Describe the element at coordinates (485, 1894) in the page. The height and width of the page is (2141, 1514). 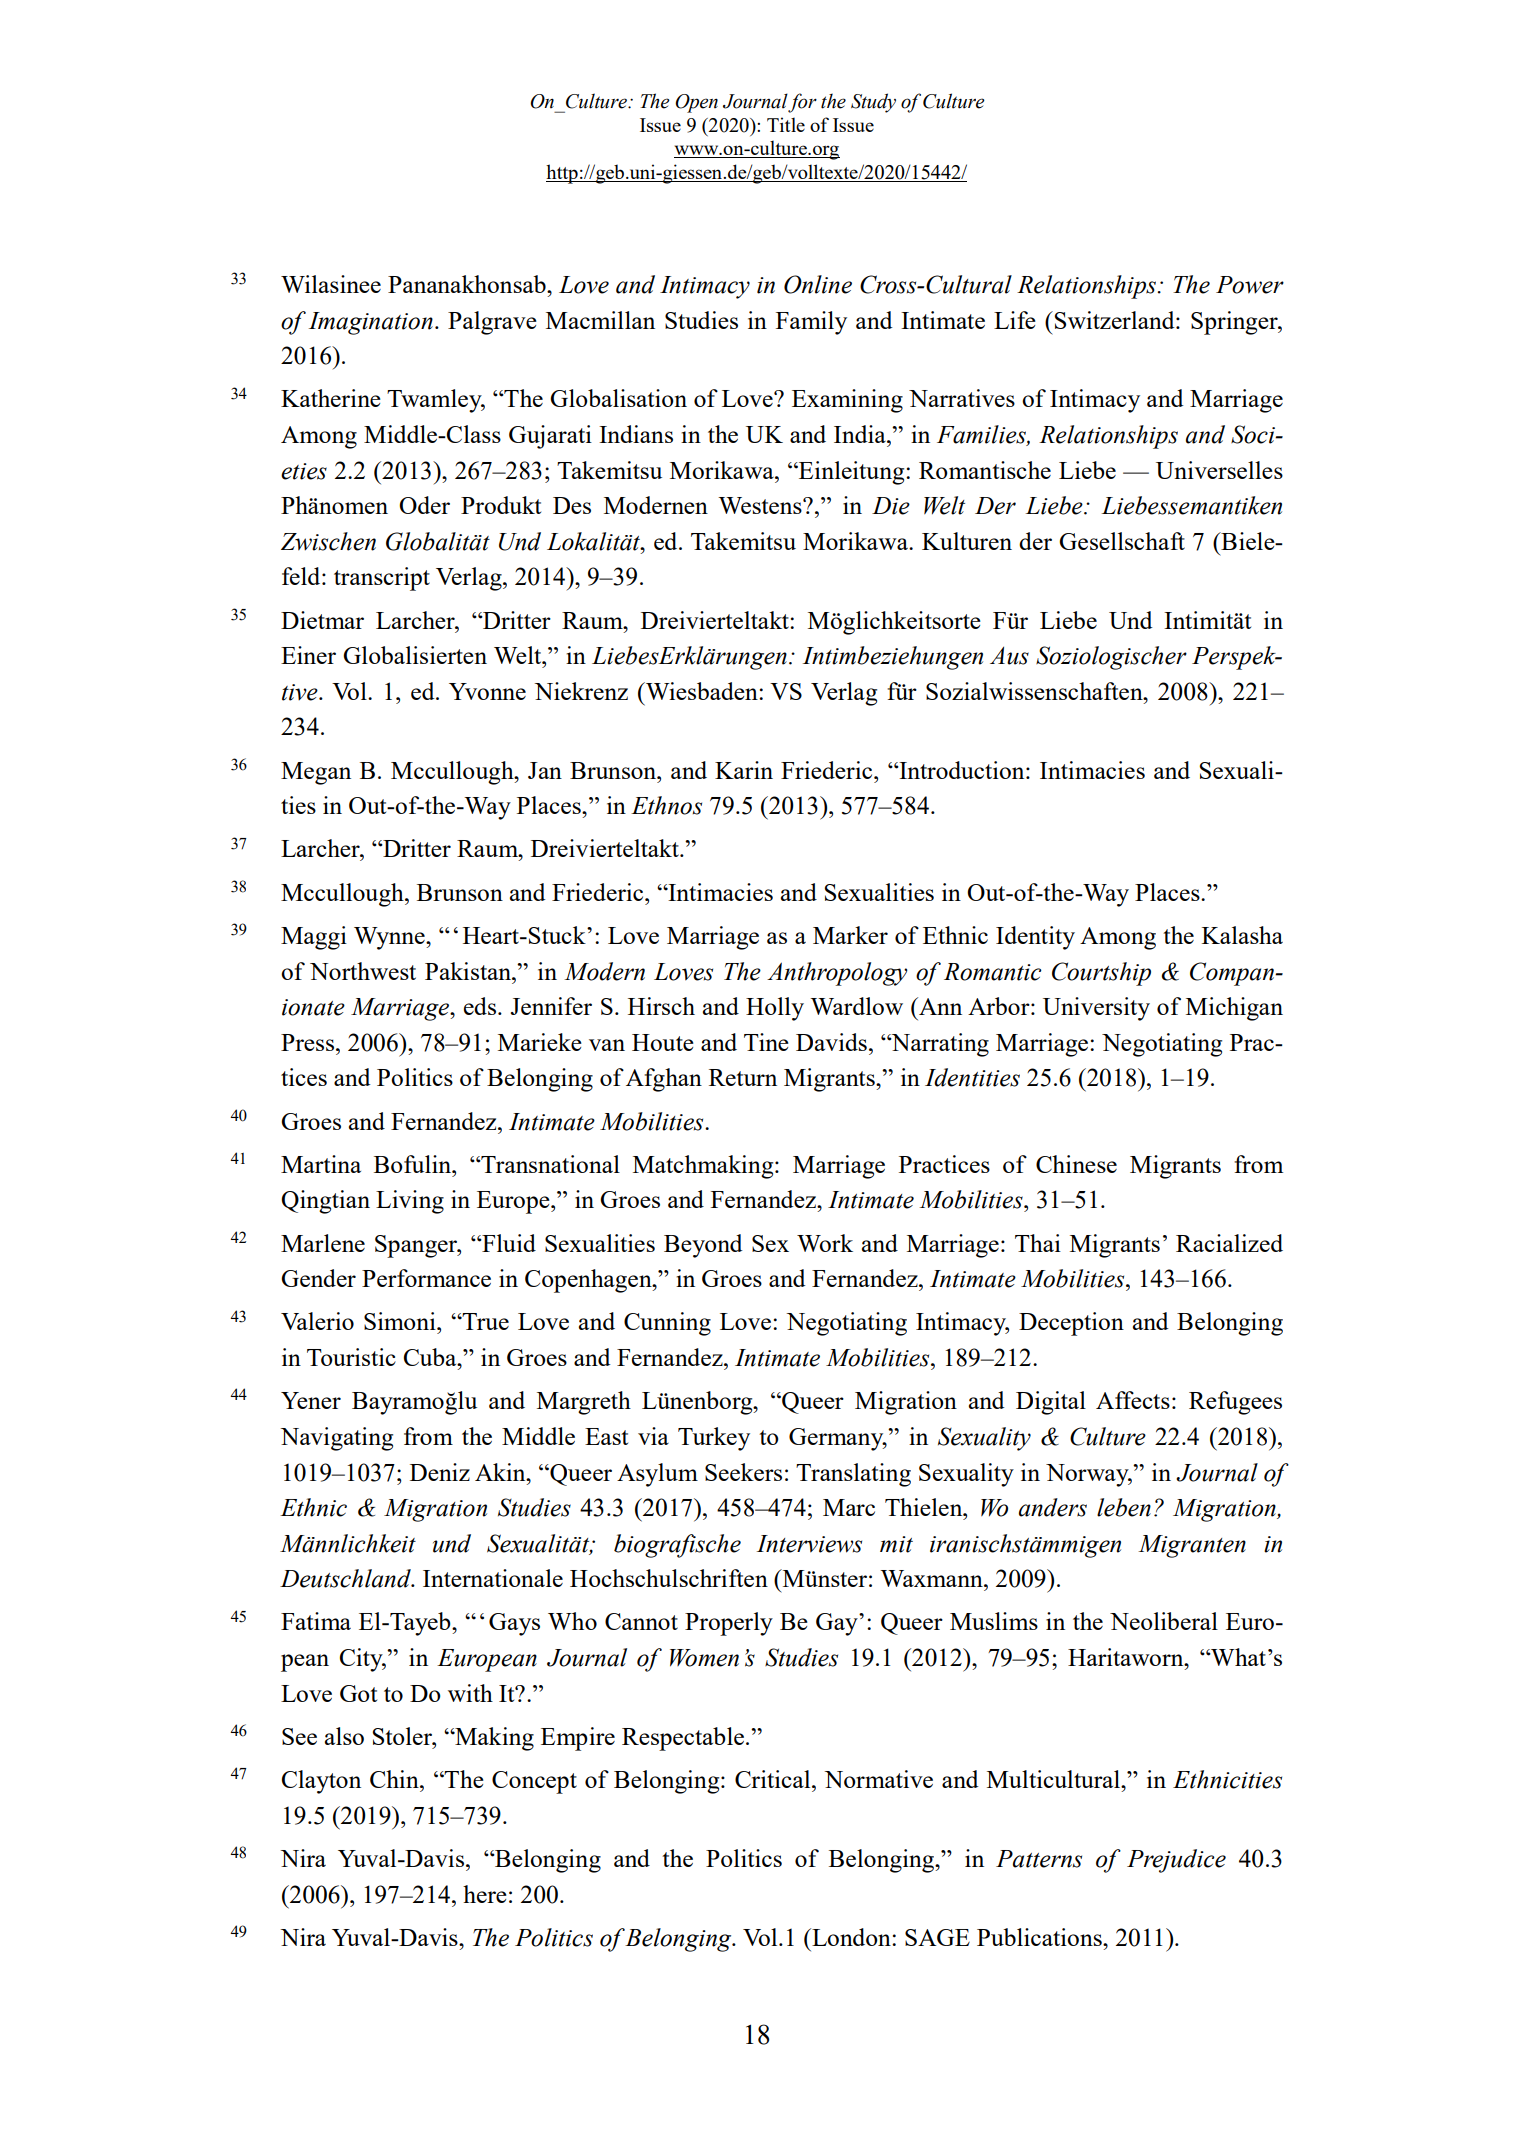
I see `here` at that location.
